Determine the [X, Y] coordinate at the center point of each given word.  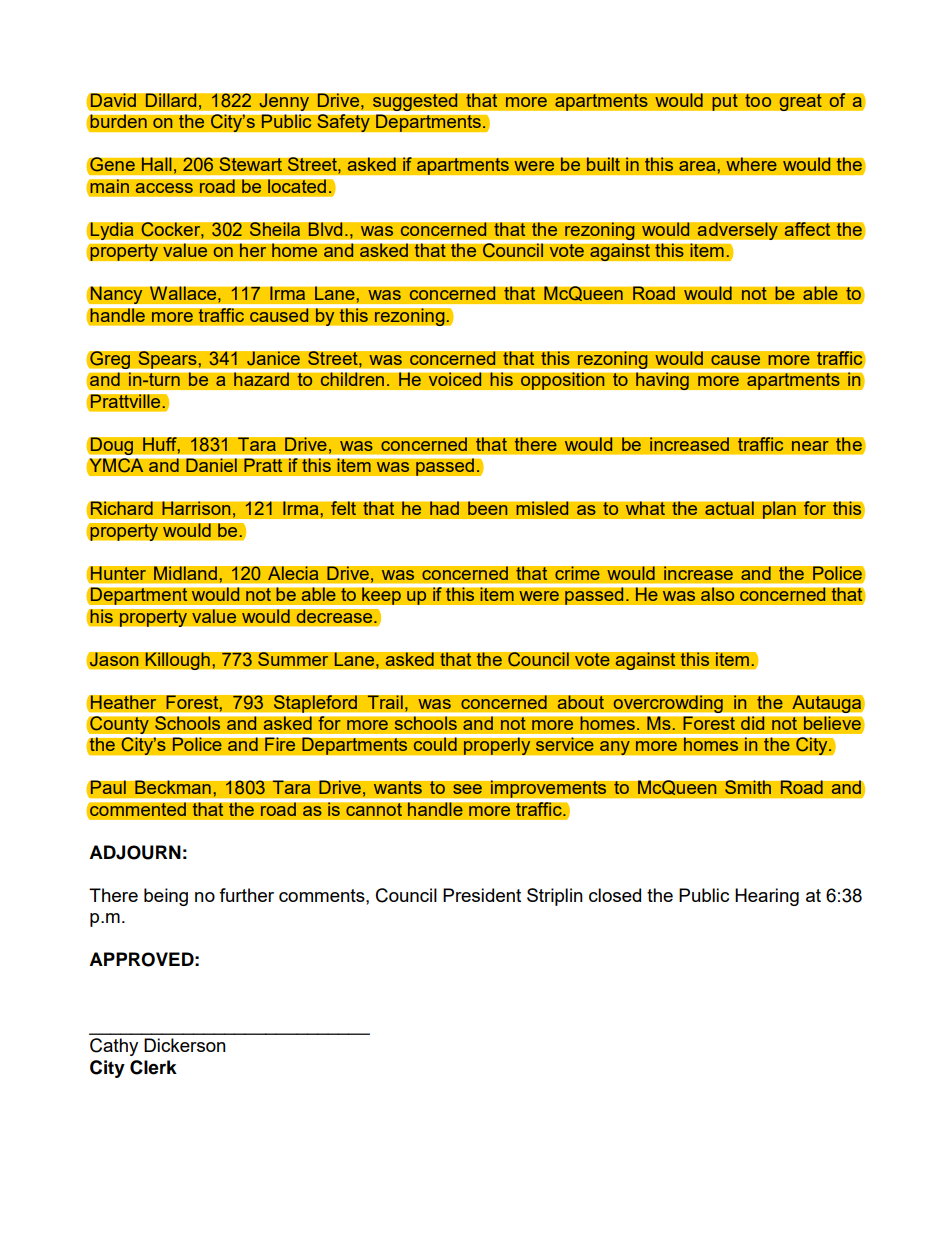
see [467, 789]
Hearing [767, 897]
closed [615, 895]
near [810, 446]
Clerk [153, 1067]
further [246, 895]
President [482, 895]
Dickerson [185, 1045]
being [166, 897]
